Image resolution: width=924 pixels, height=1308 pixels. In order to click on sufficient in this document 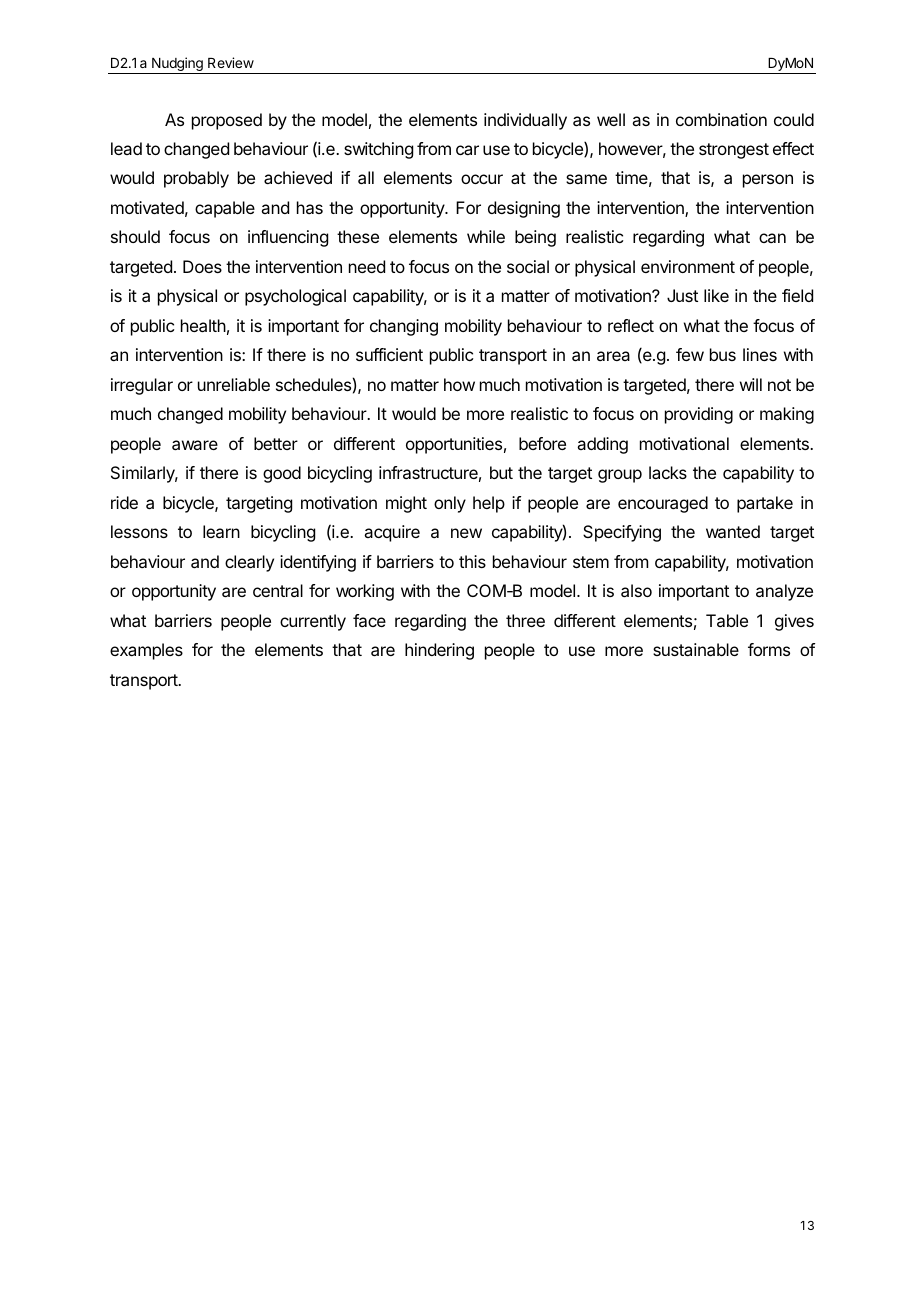, I will do `click(389, 354)`.
